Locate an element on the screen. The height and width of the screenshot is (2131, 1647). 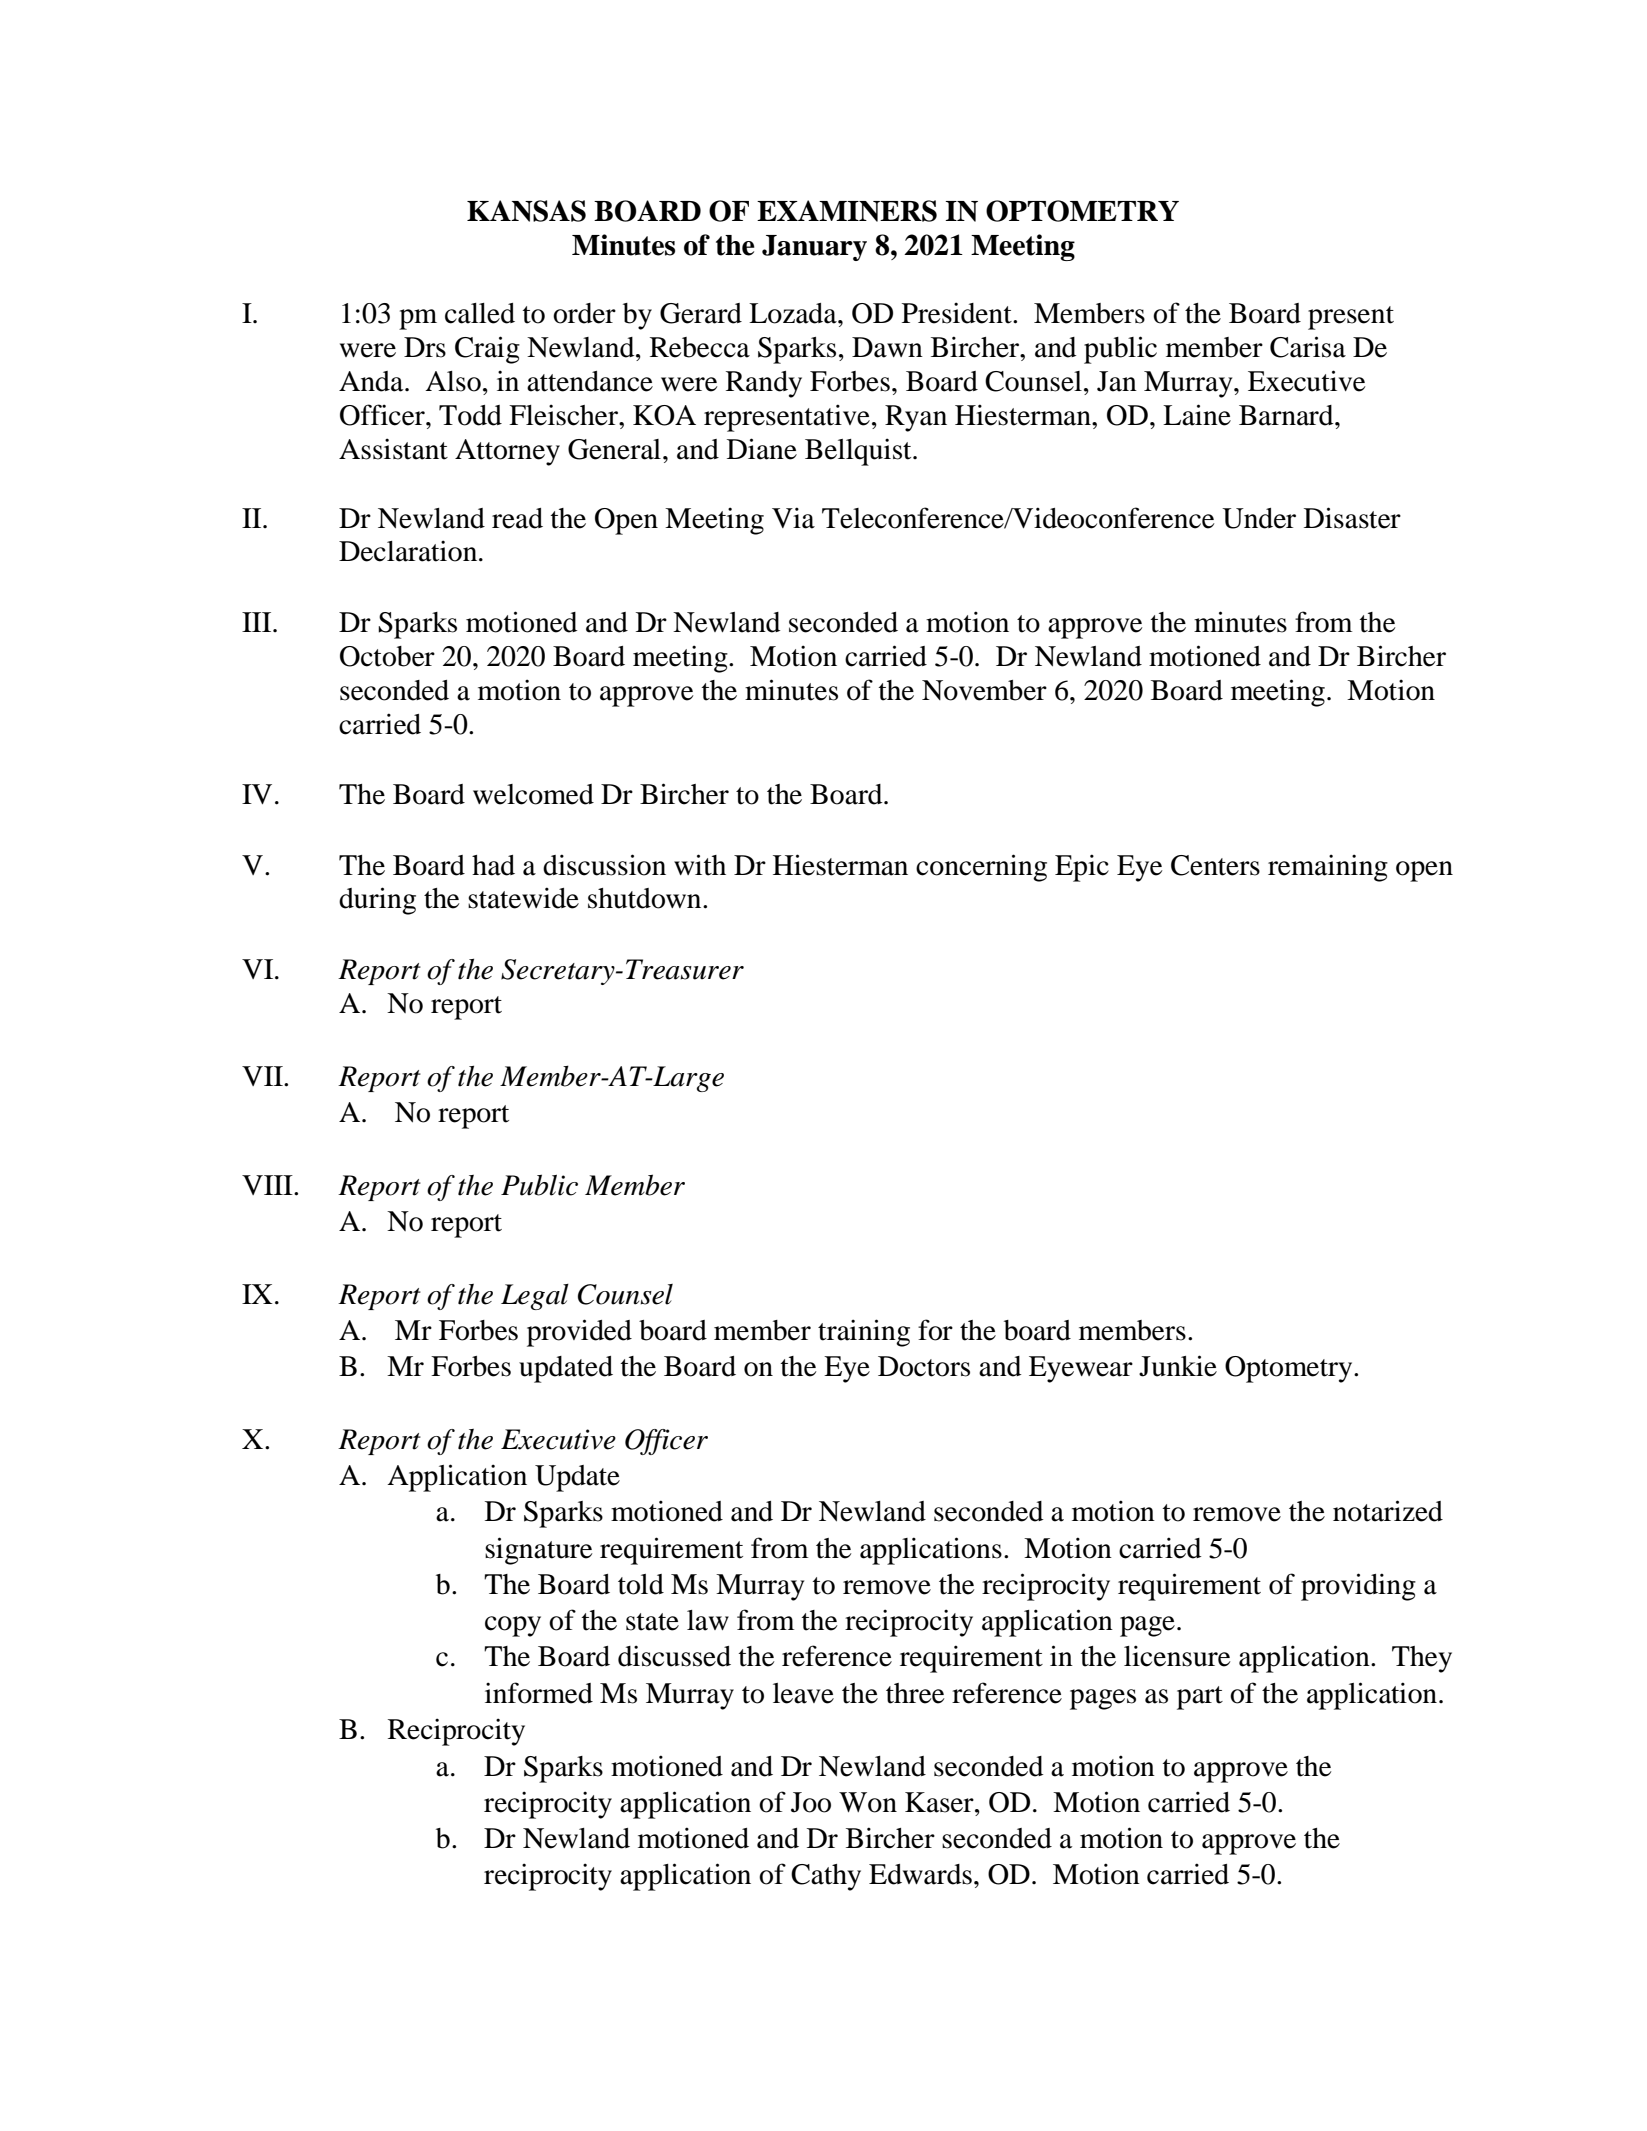
during is located at coordinates (377, 901).
